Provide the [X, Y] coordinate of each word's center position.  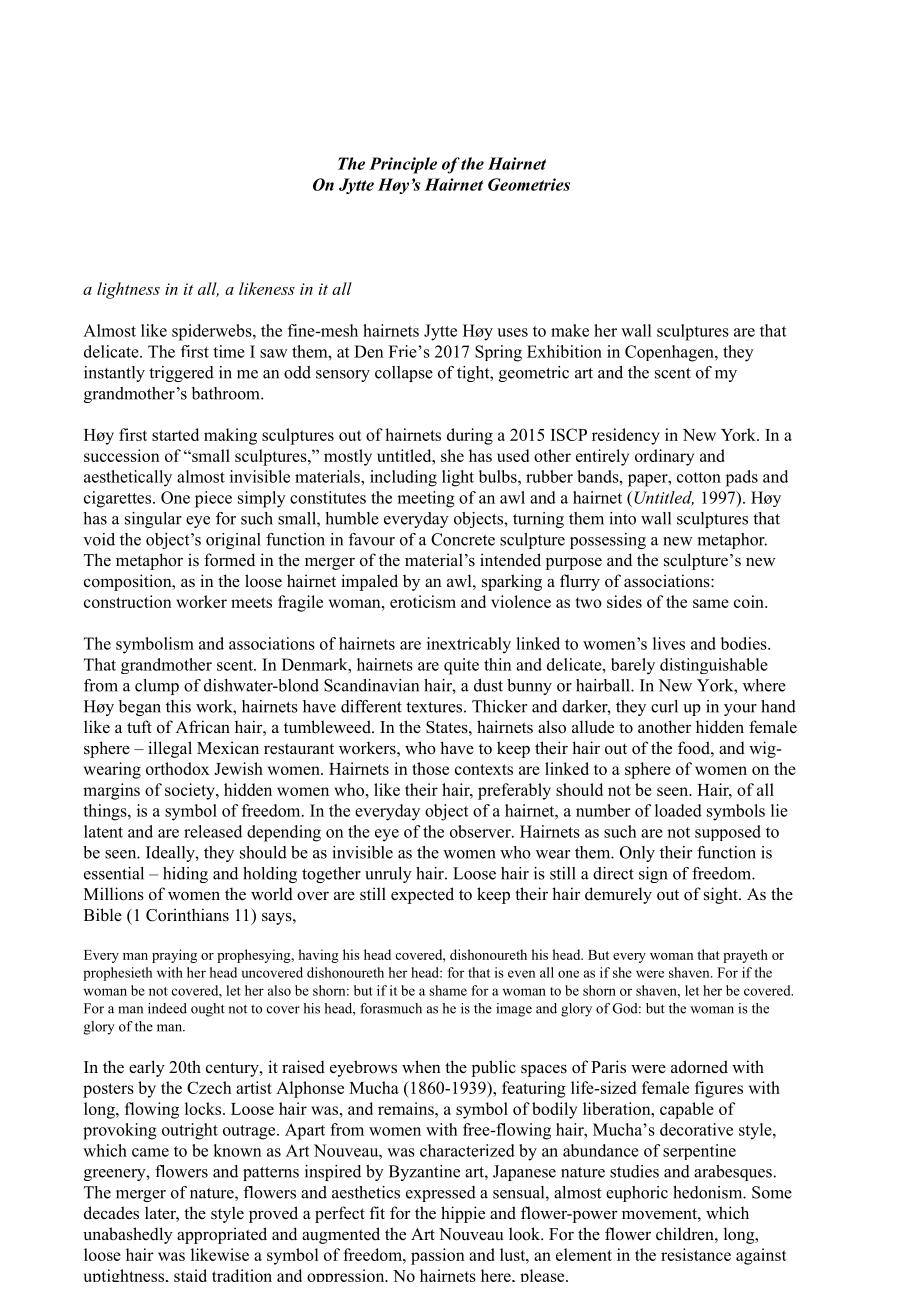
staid [190, 1275]
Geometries [529, 184]
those [430, 768]
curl [664, 706]
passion [438, 1256]
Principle [403, 165]
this [178, 706]
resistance [696, 1254]
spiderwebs [213, 332]
